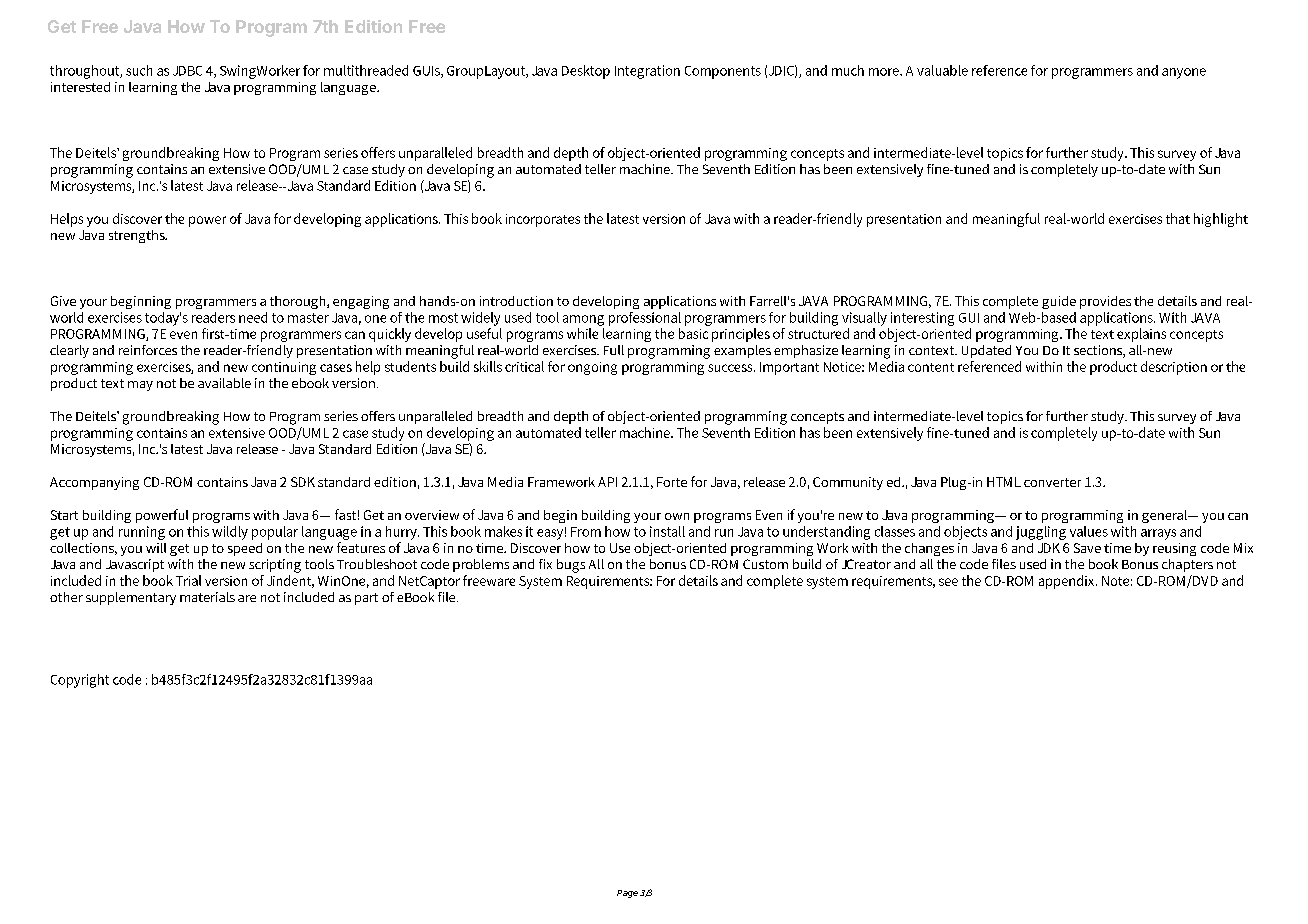 The image size is (1308, 924). I want to click on professional, so click(645, 319).
